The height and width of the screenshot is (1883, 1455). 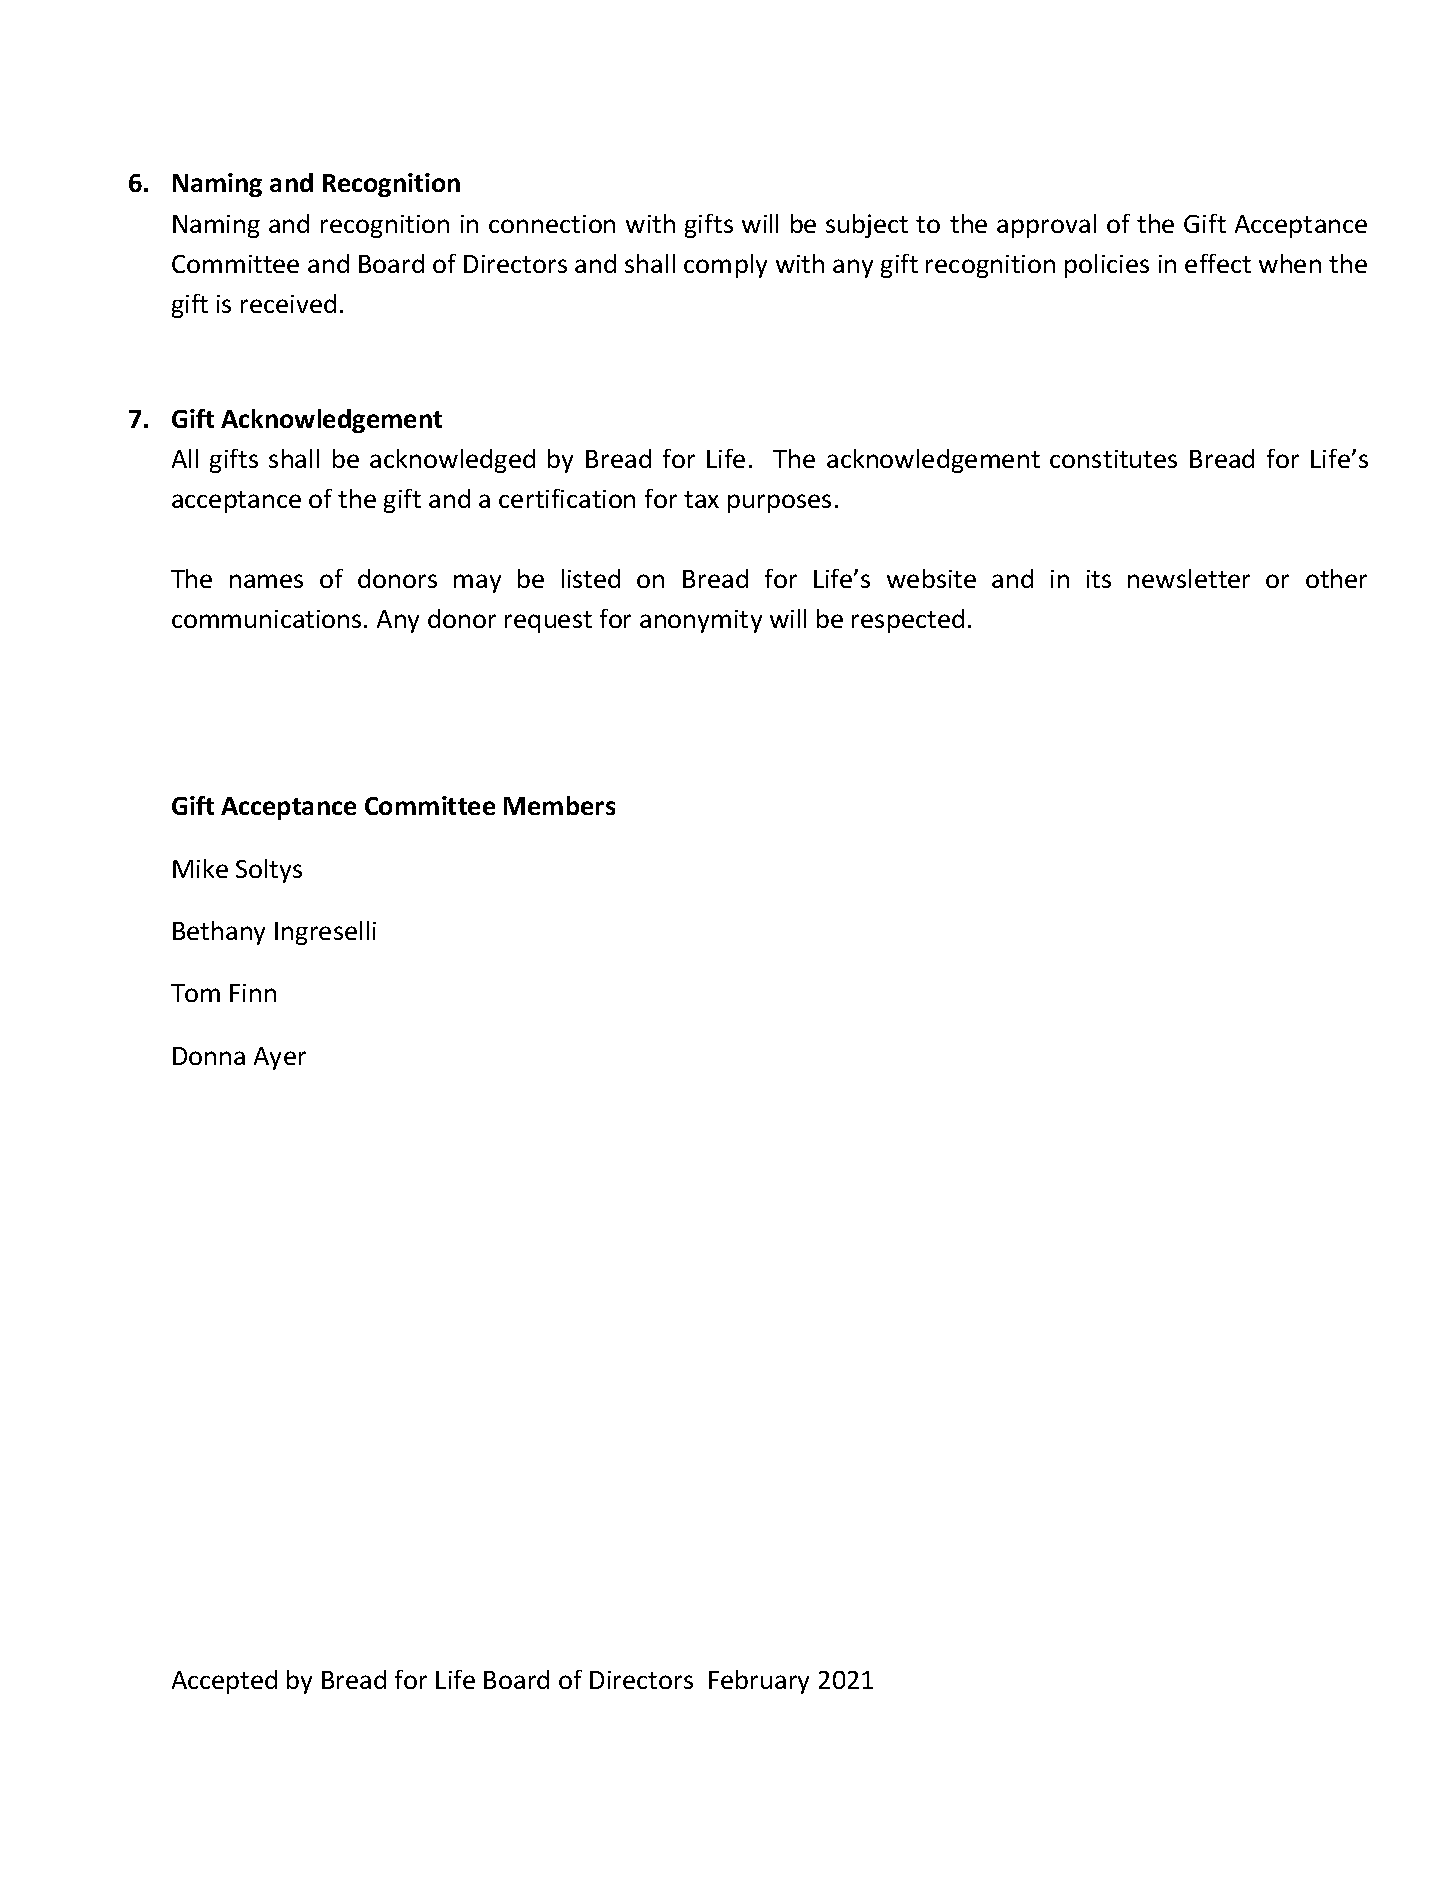 I want to click on Accepted, so click(x=224, y=1682).
